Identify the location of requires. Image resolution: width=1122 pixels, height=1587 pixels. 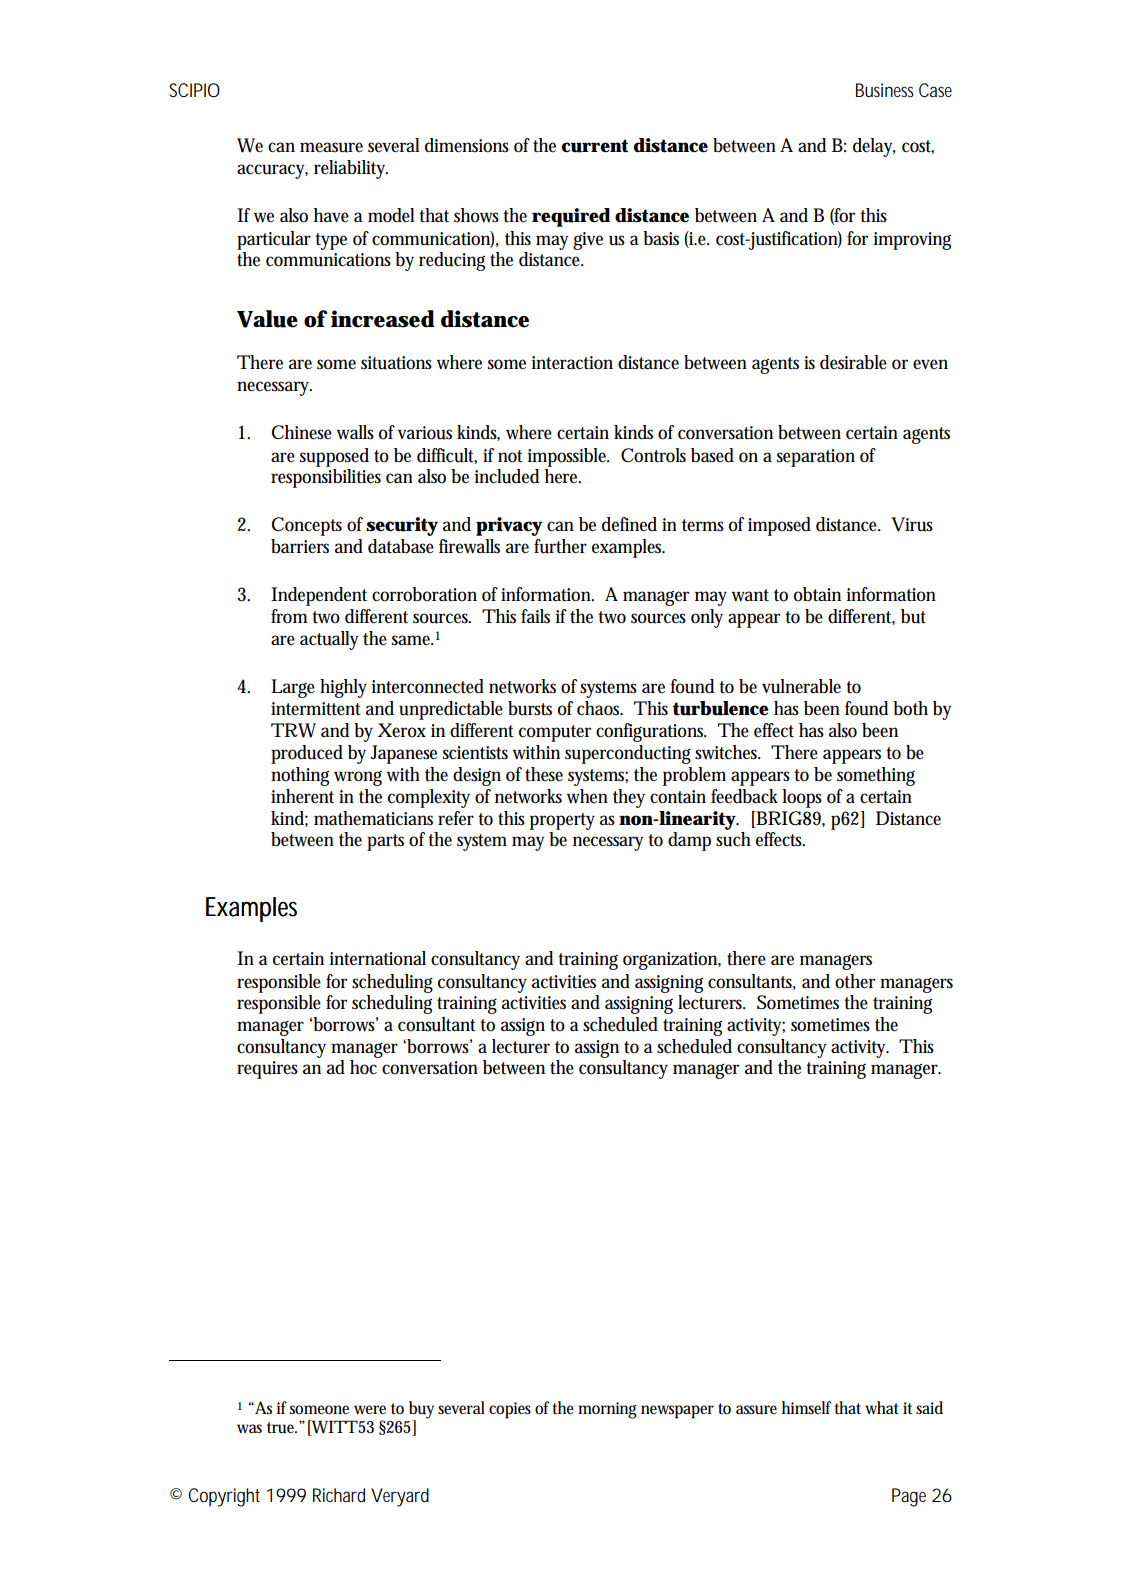
(267, 1070).
